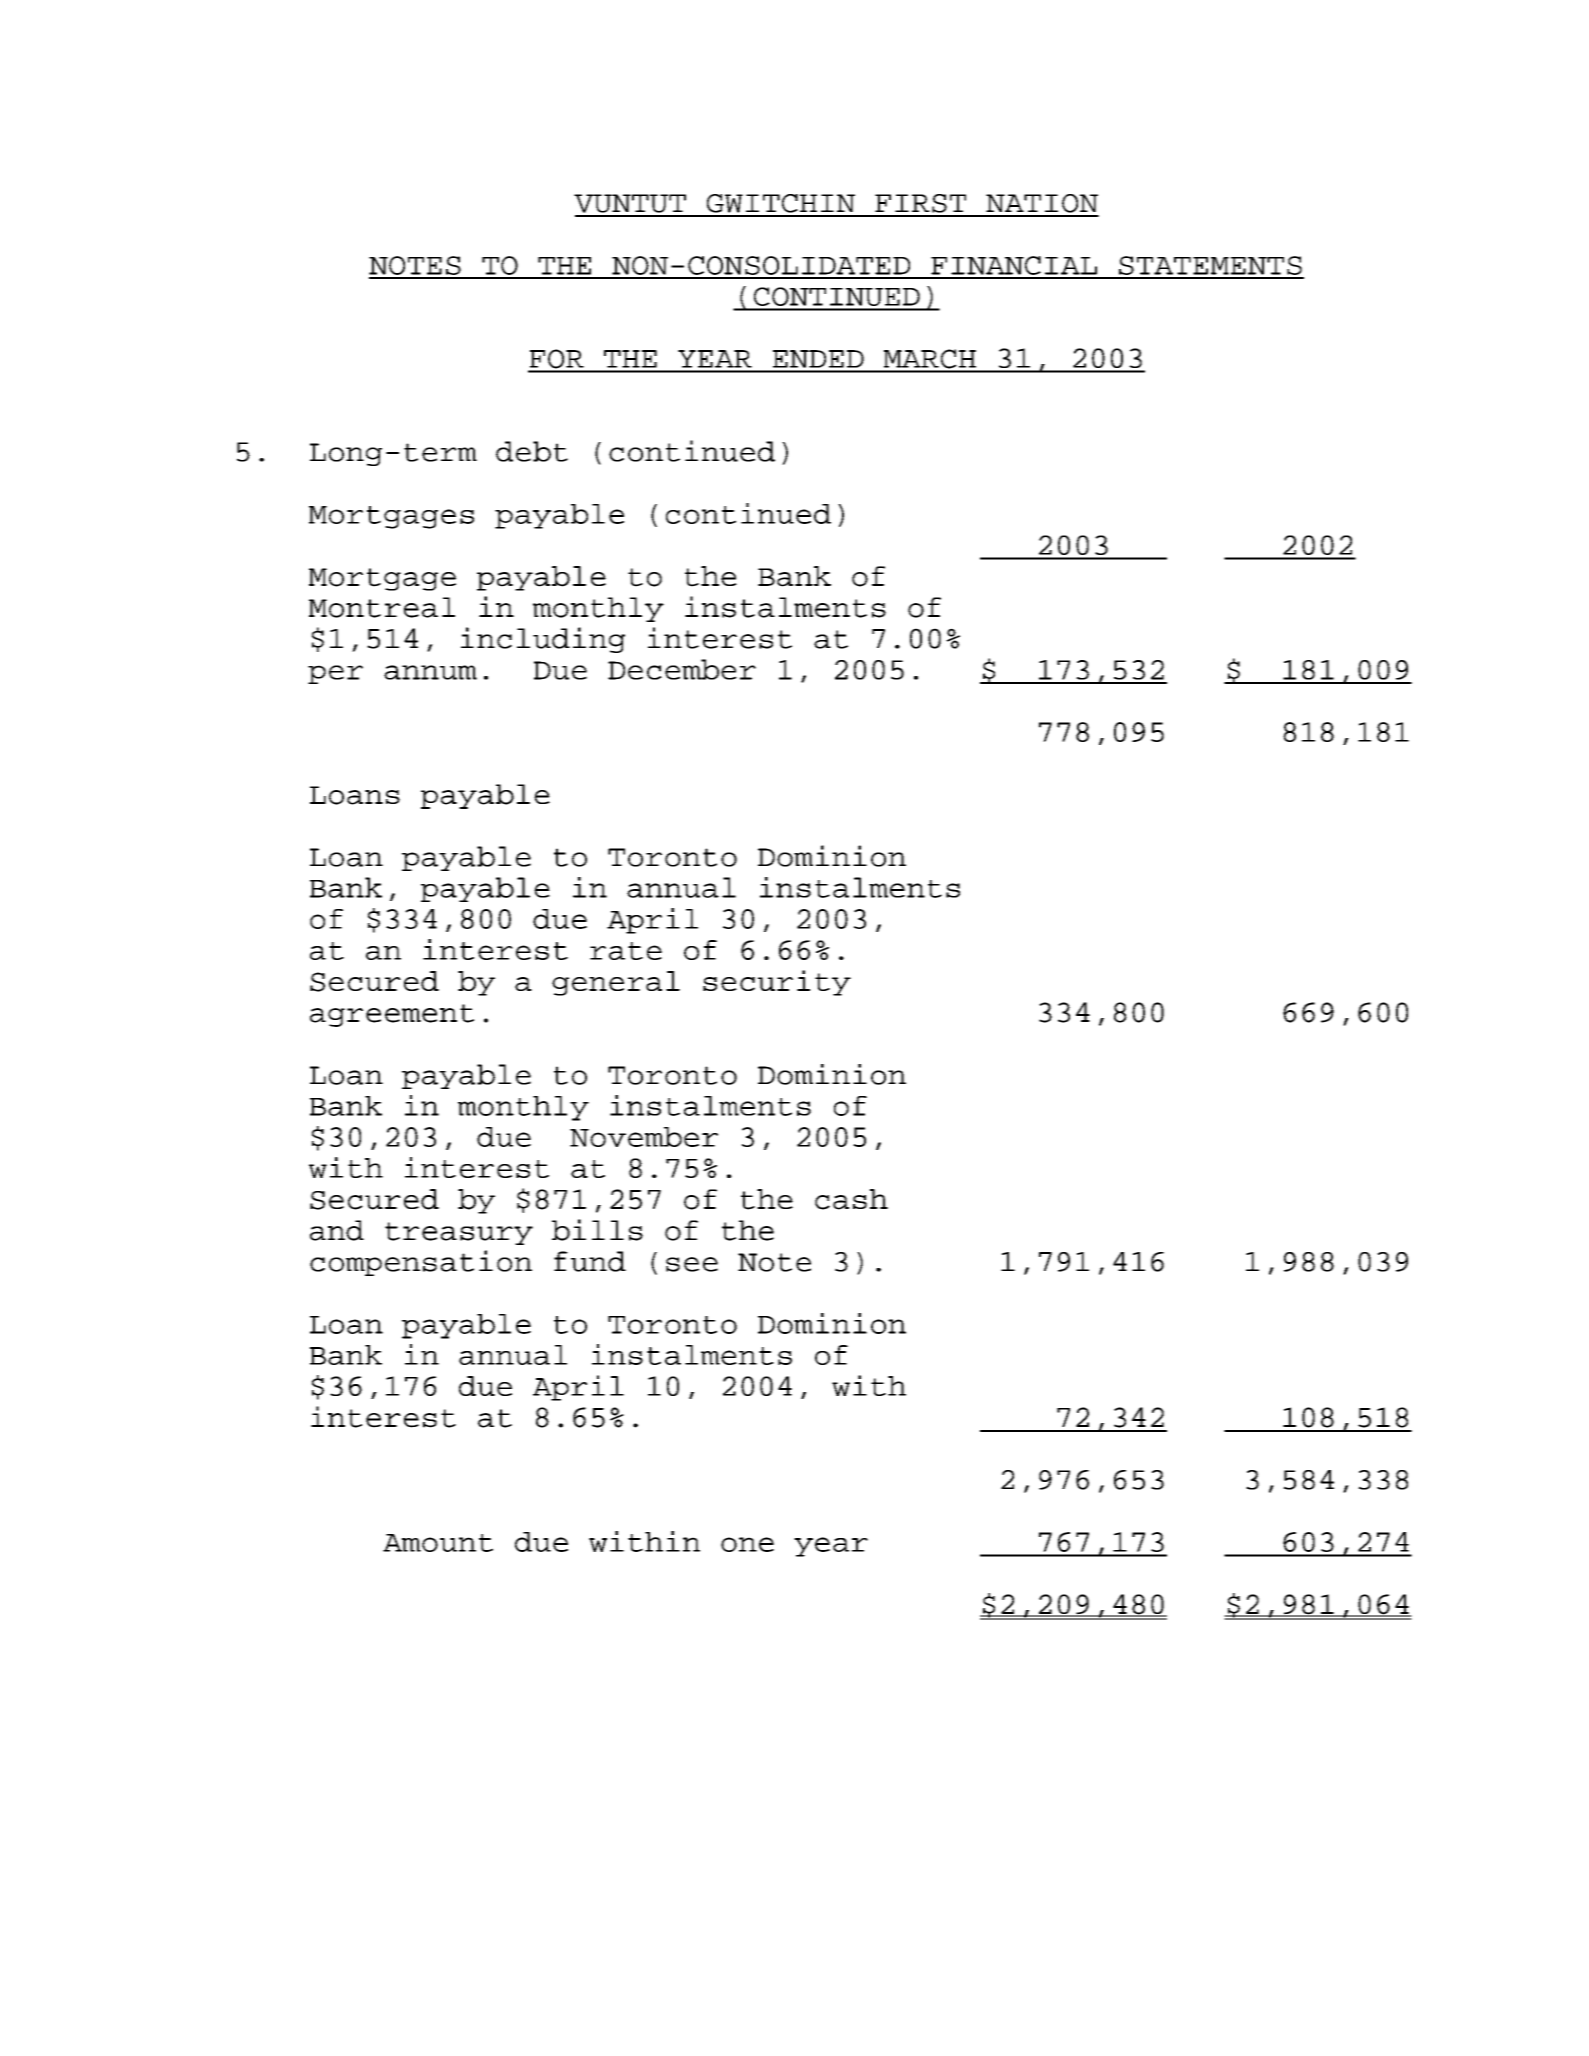 The height and width of the page is (2056, 1589). What do you see at coordinates (692, 1264) in the page?
I see `see` at bounding box center [692, 1264].
